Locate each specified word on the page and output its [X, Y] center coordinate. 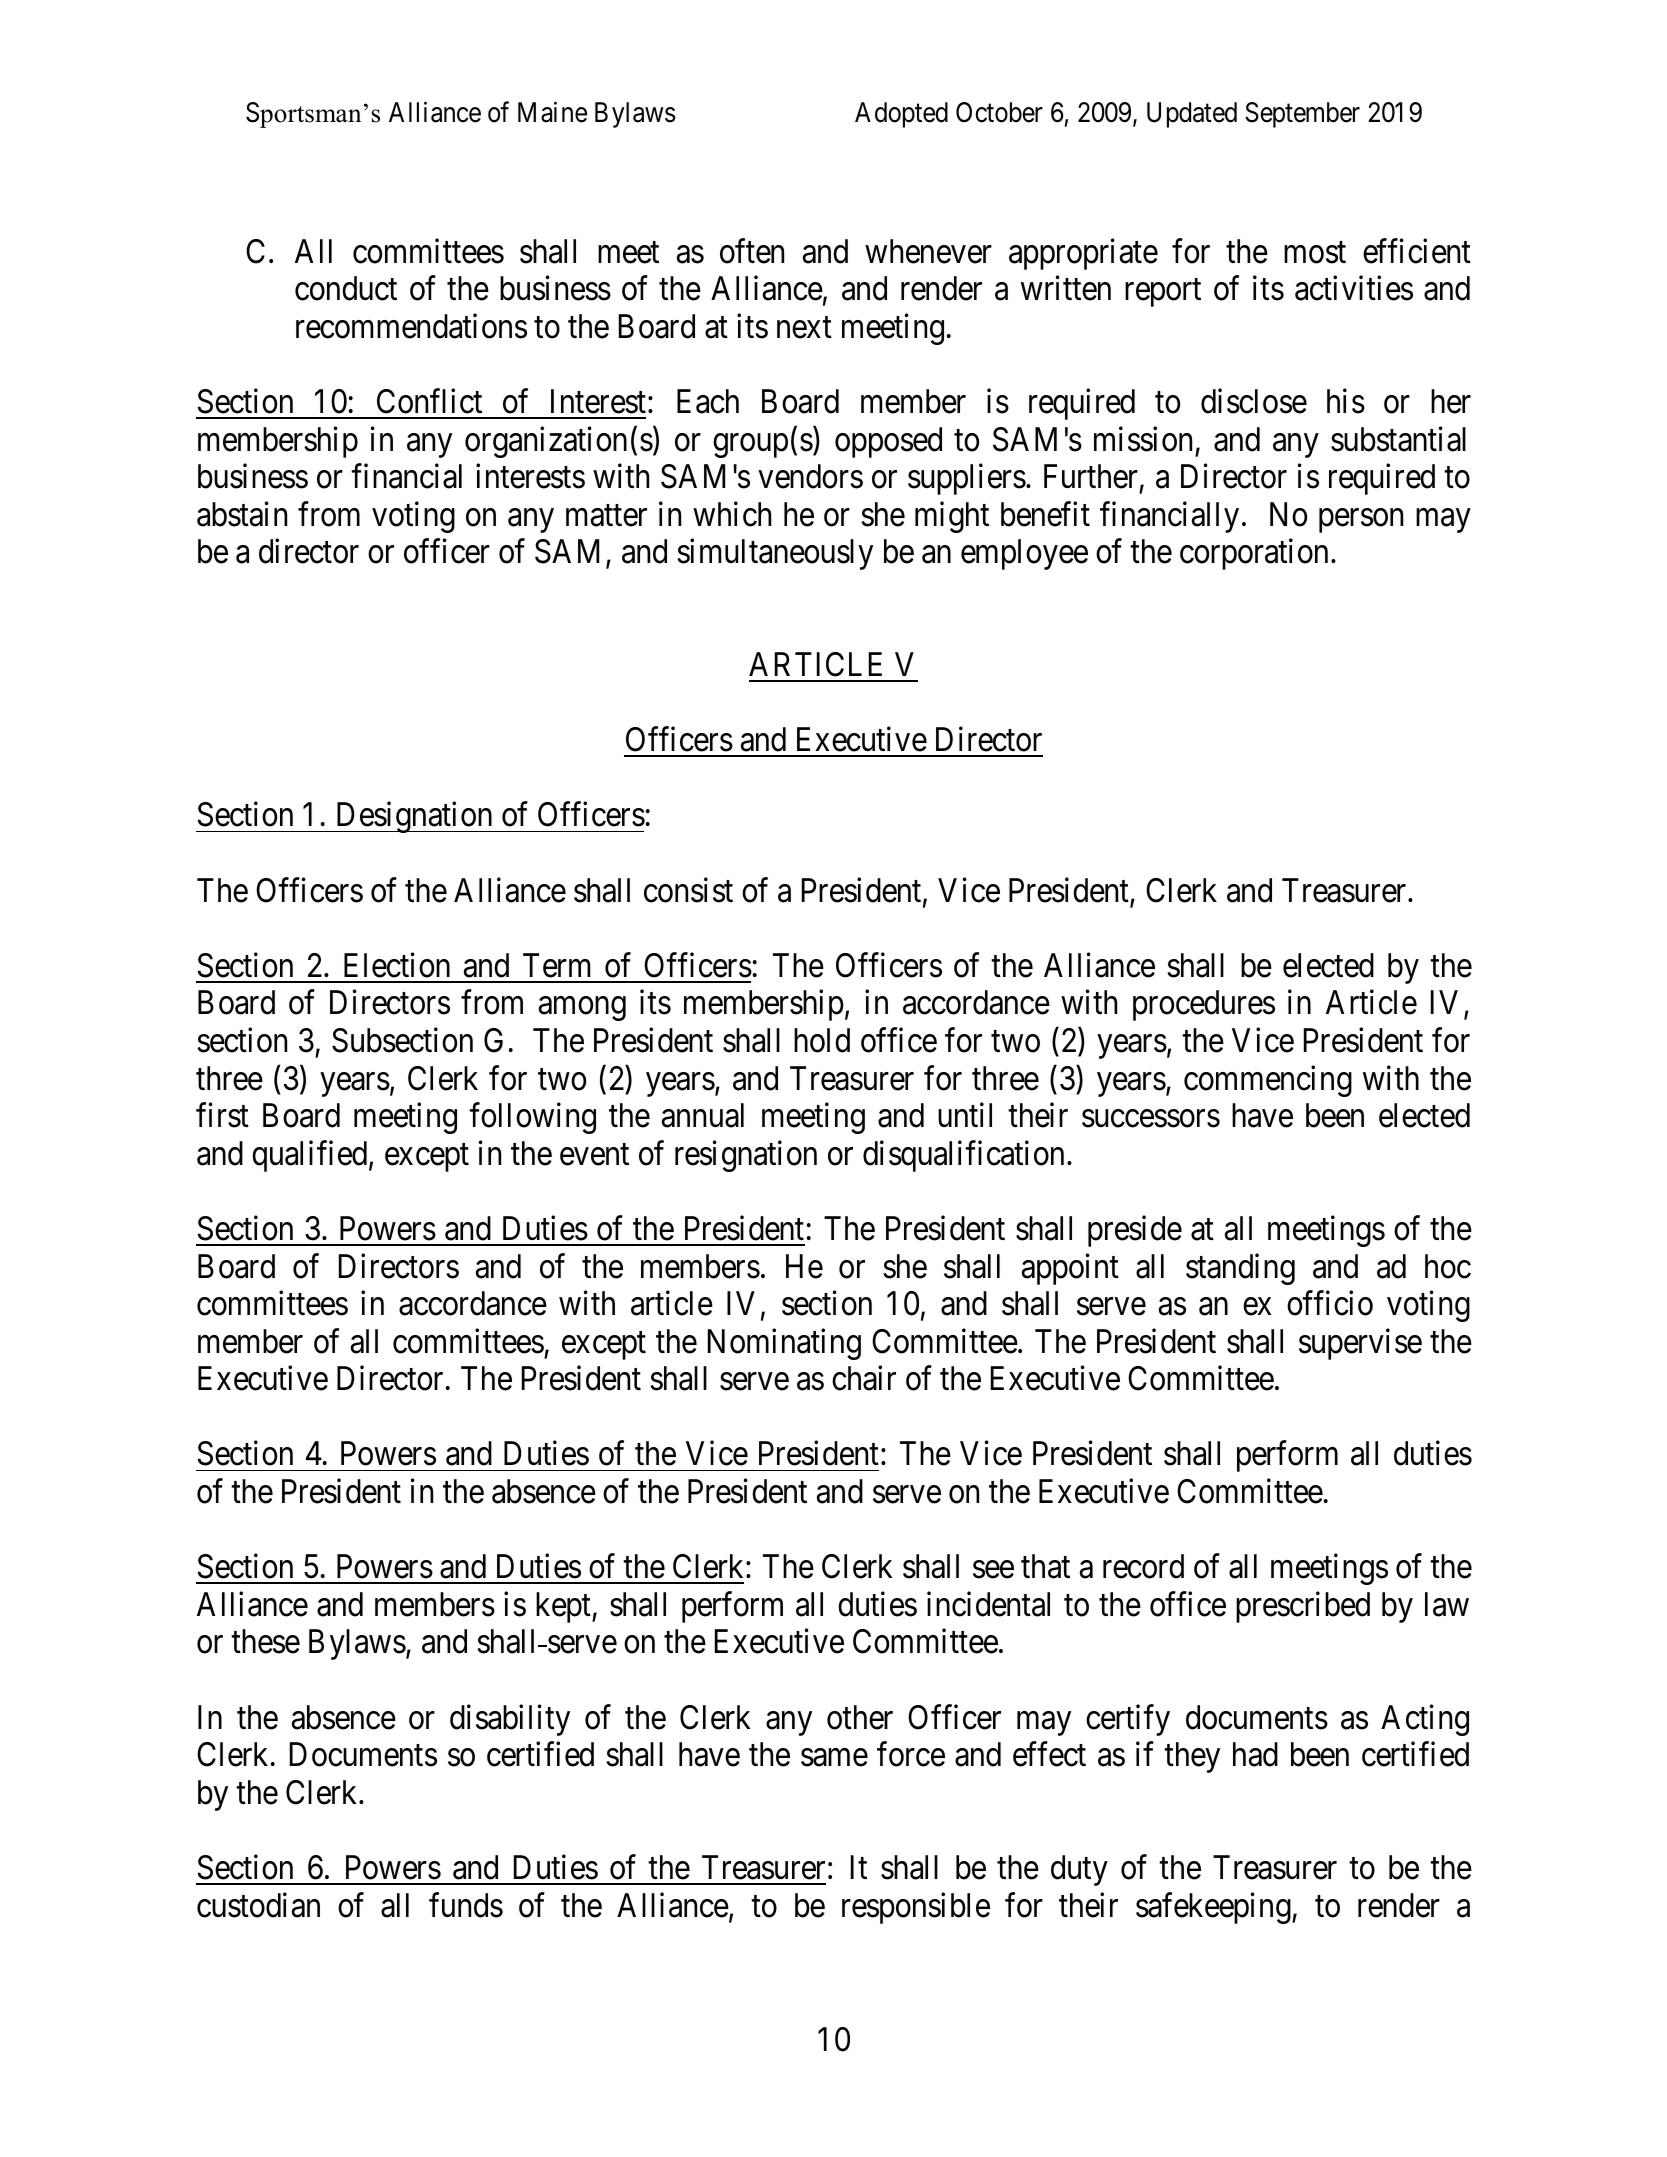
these [265, 1641]
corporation [1254, 554]
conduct [346, 288]
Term [556, 965]
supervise [1360, 1344]
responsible [916, 1908]
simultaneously [775, 554]
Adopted [901, 115]
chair [864, 1378]
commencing [1268, 1081]
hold [822, 1040]
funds [466, 1905]
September [1302, 115]
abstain [242, 514]
